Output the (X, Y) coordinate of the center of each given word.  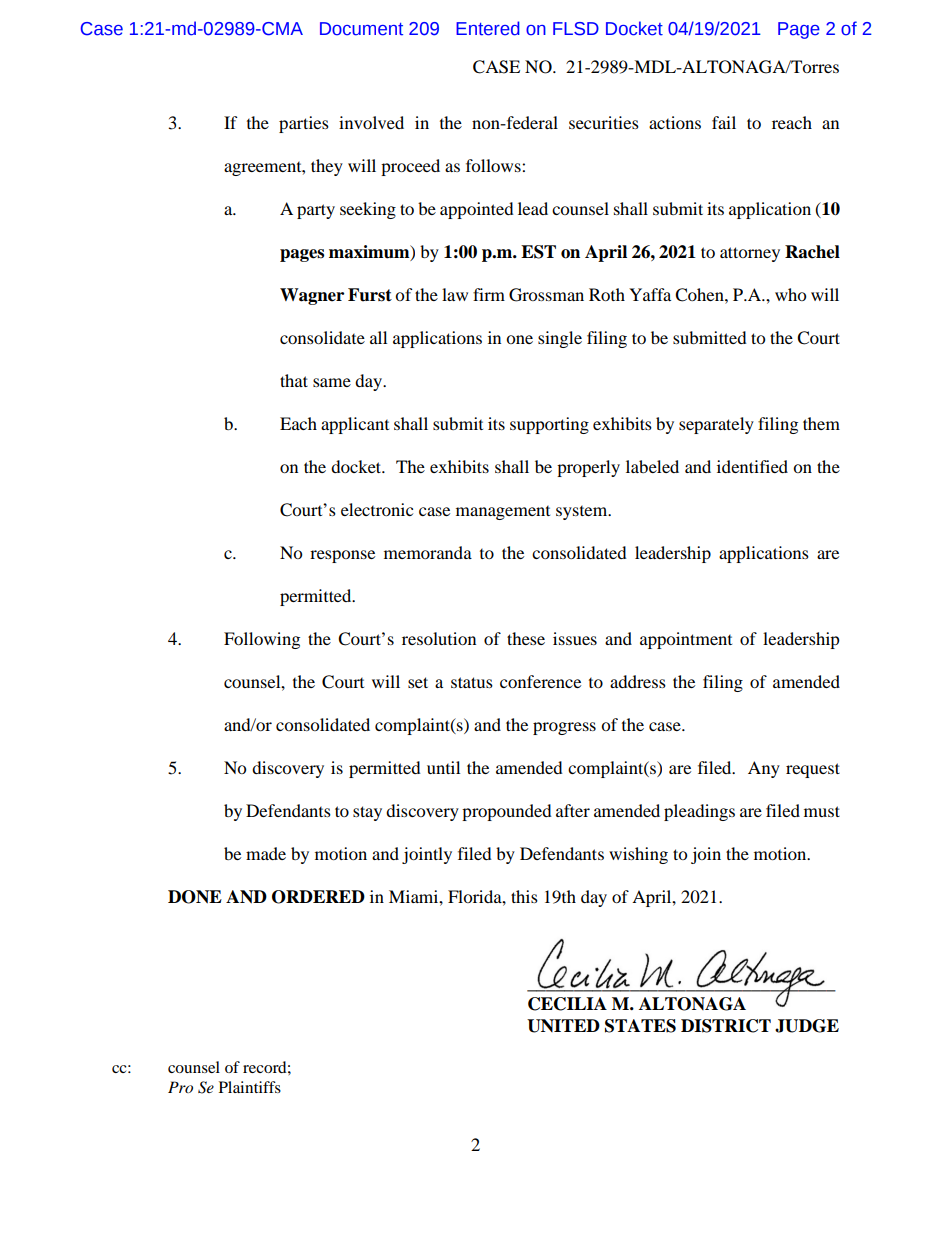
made (266, 853)
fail (724, 122)
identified (752, 466)
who (790, 294)
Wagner (312, 296)
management (503, 513)
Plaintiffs (250, 1087)
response (342, 556)
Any (764, 769)
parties (304, 124)
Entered (488, 28)
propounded (507, 812)
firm (489, 294)
